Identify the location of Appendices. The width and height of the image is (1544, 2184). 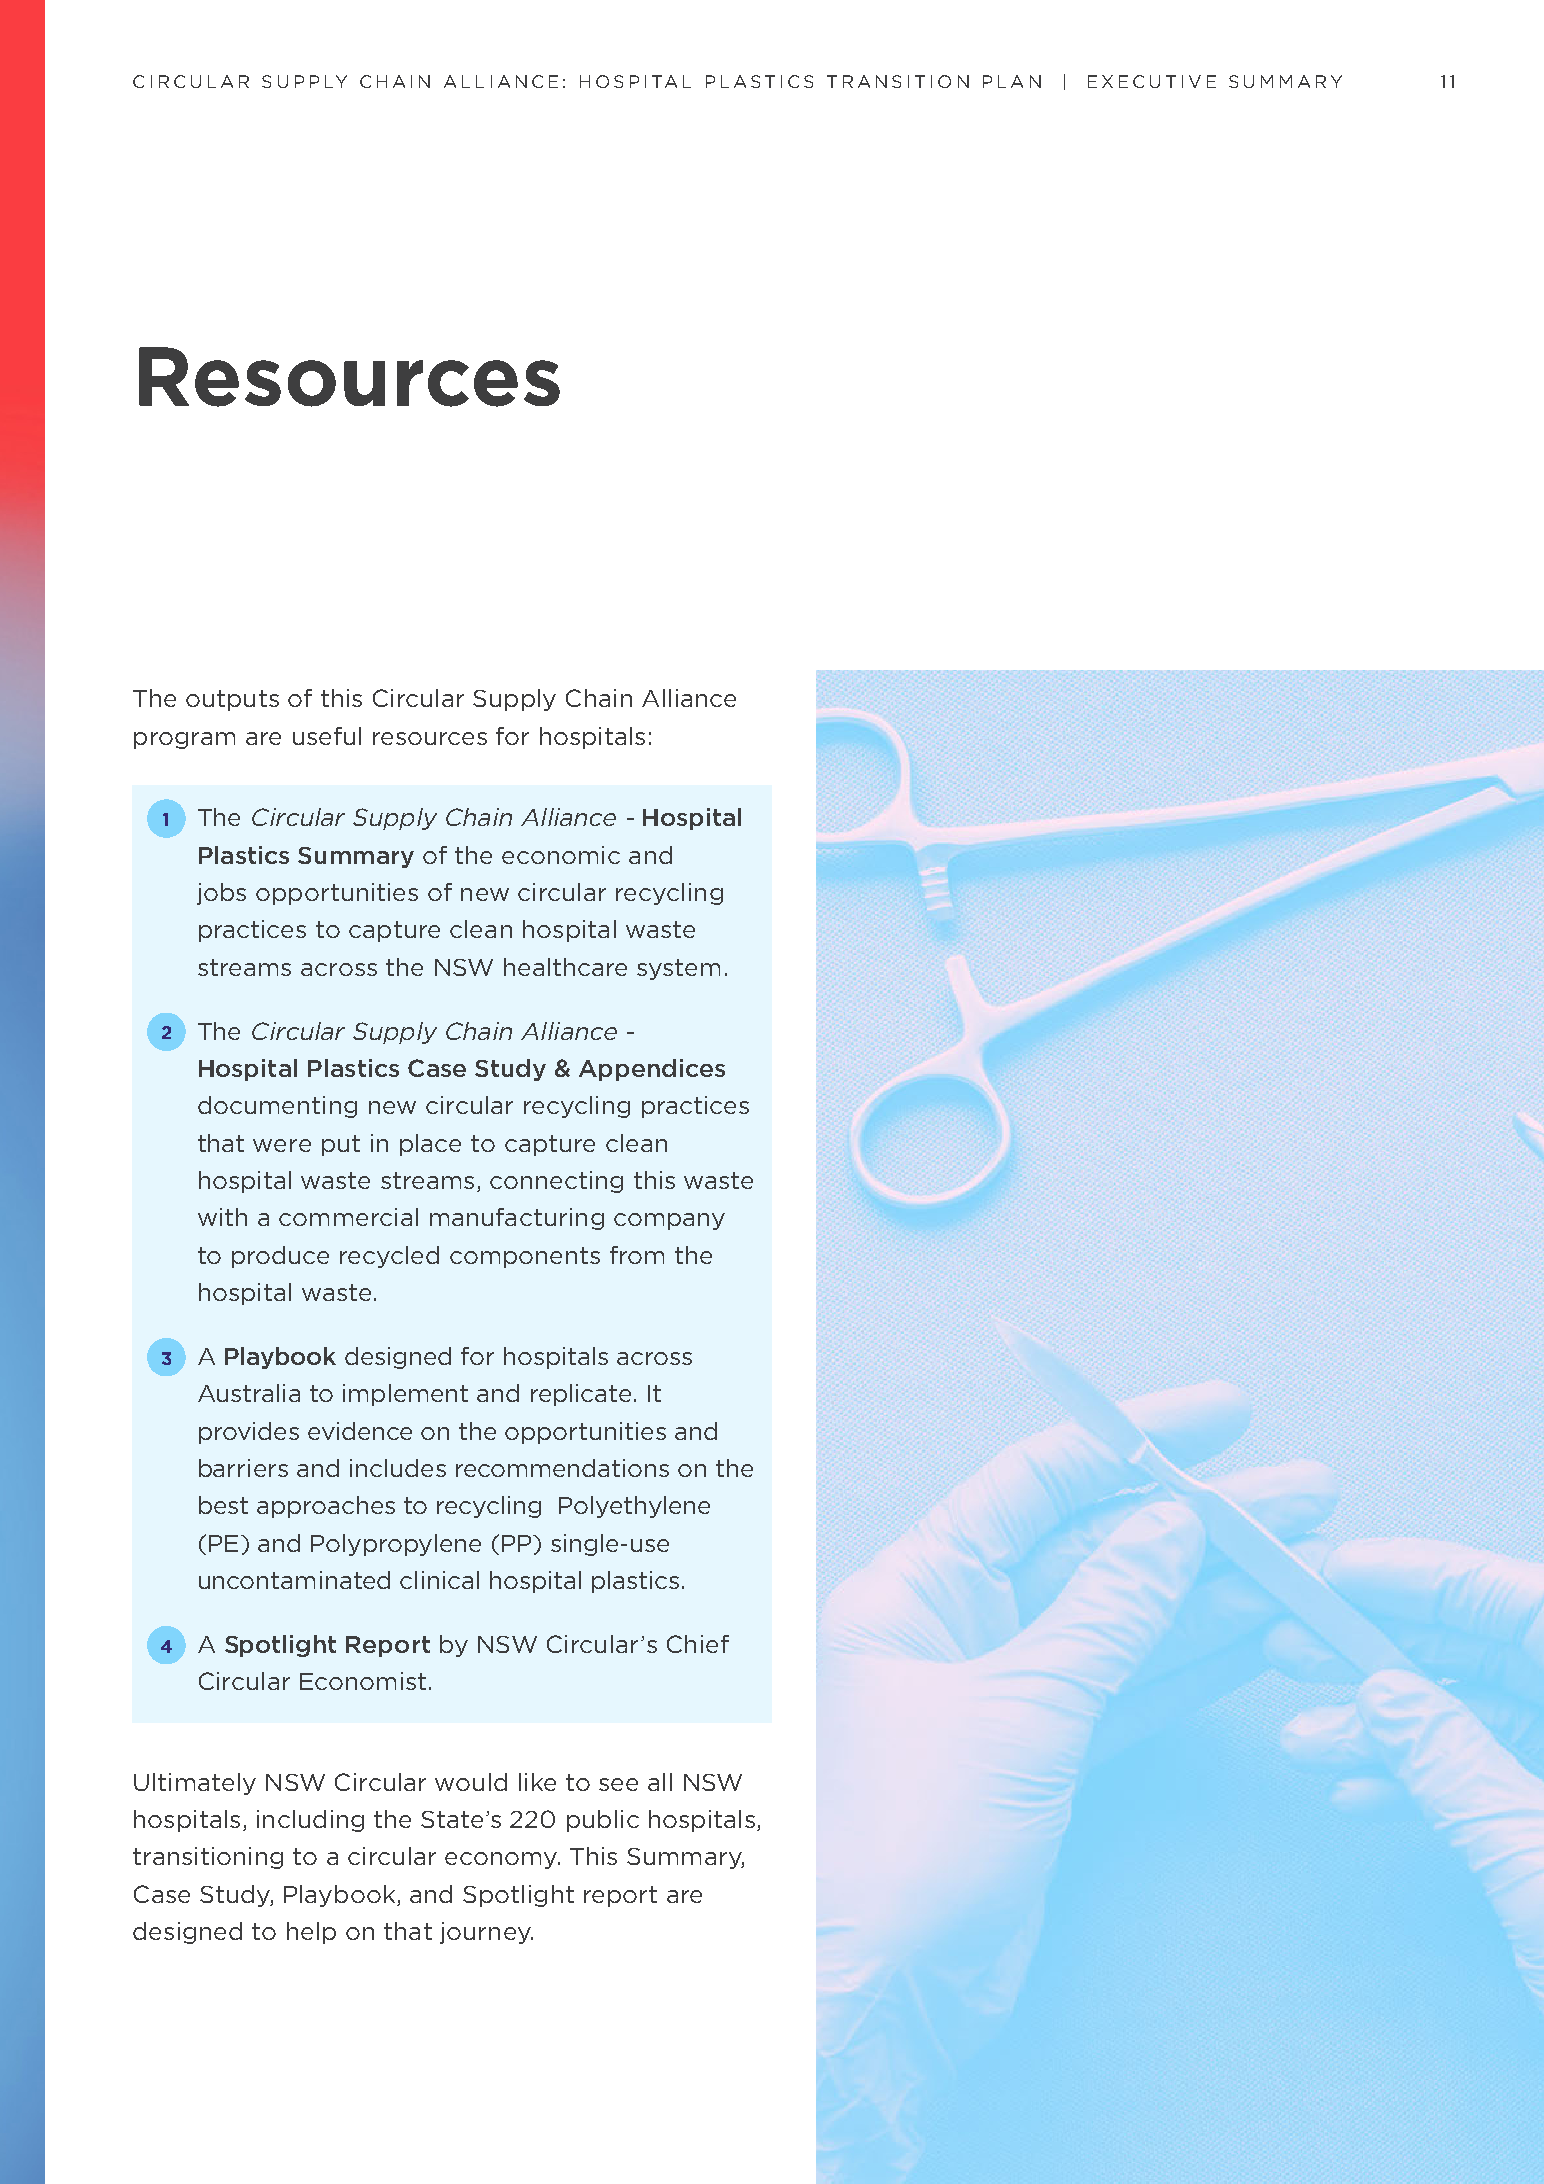
(652, 1070).
